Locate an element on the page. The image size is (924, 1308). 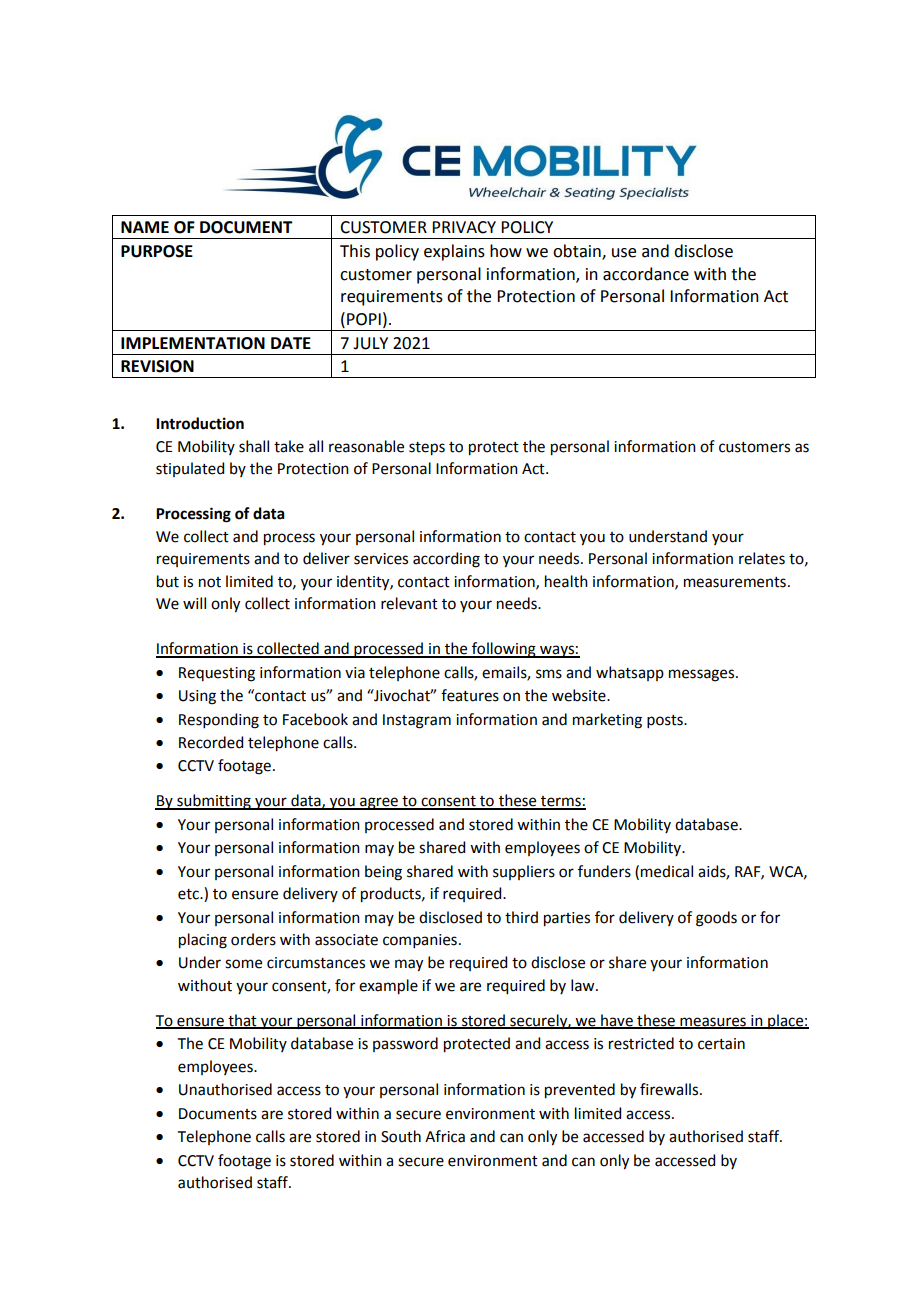
medical is located at coordinates (667, 871).
